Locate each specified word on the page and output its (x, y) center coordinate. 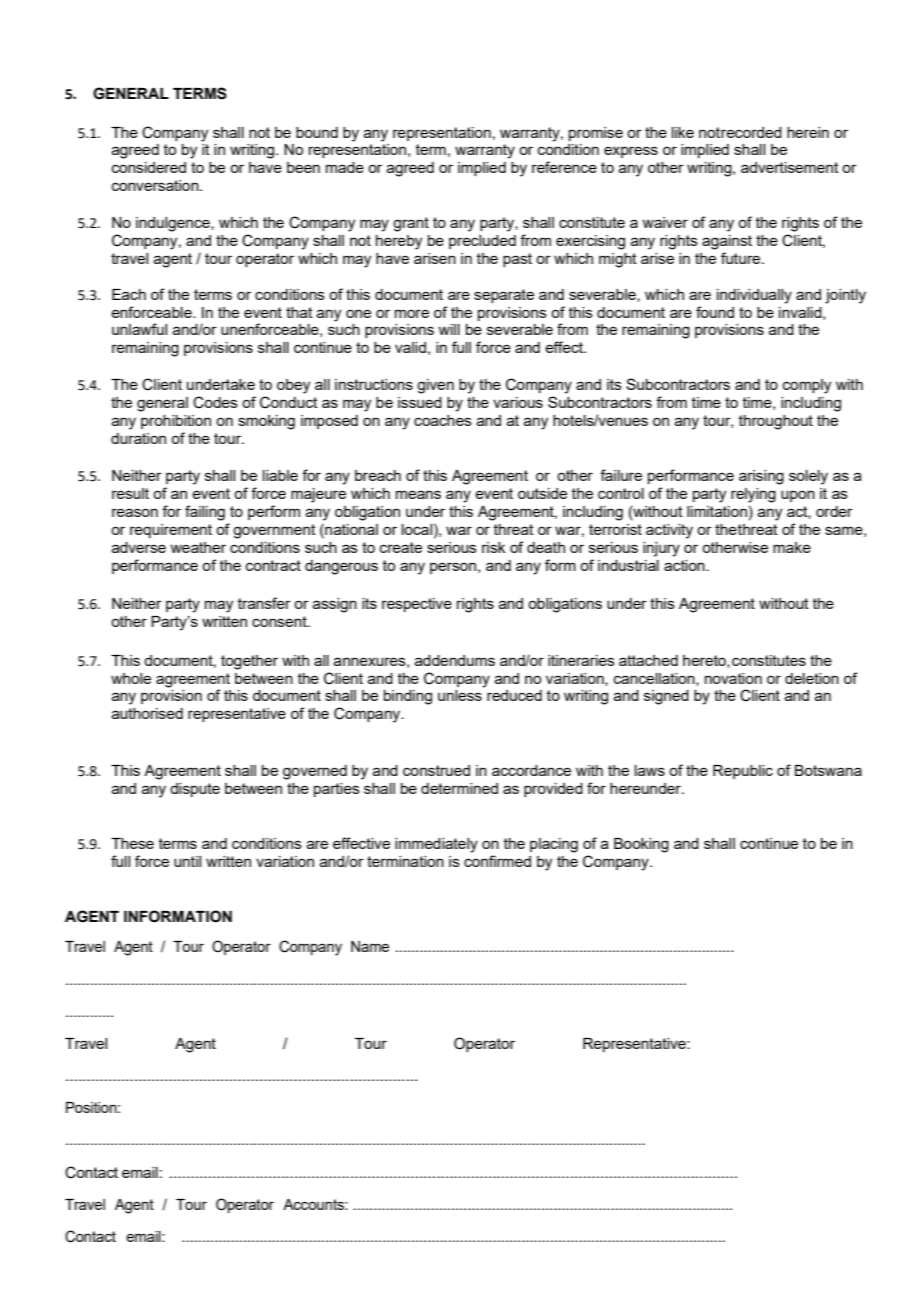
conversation (156, 185)
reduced (514, 695)
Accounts (314, 1204)
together (249, 662)
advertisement (790, 167)
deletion (812, 678)
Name (370, 946)
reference (564, 167)
